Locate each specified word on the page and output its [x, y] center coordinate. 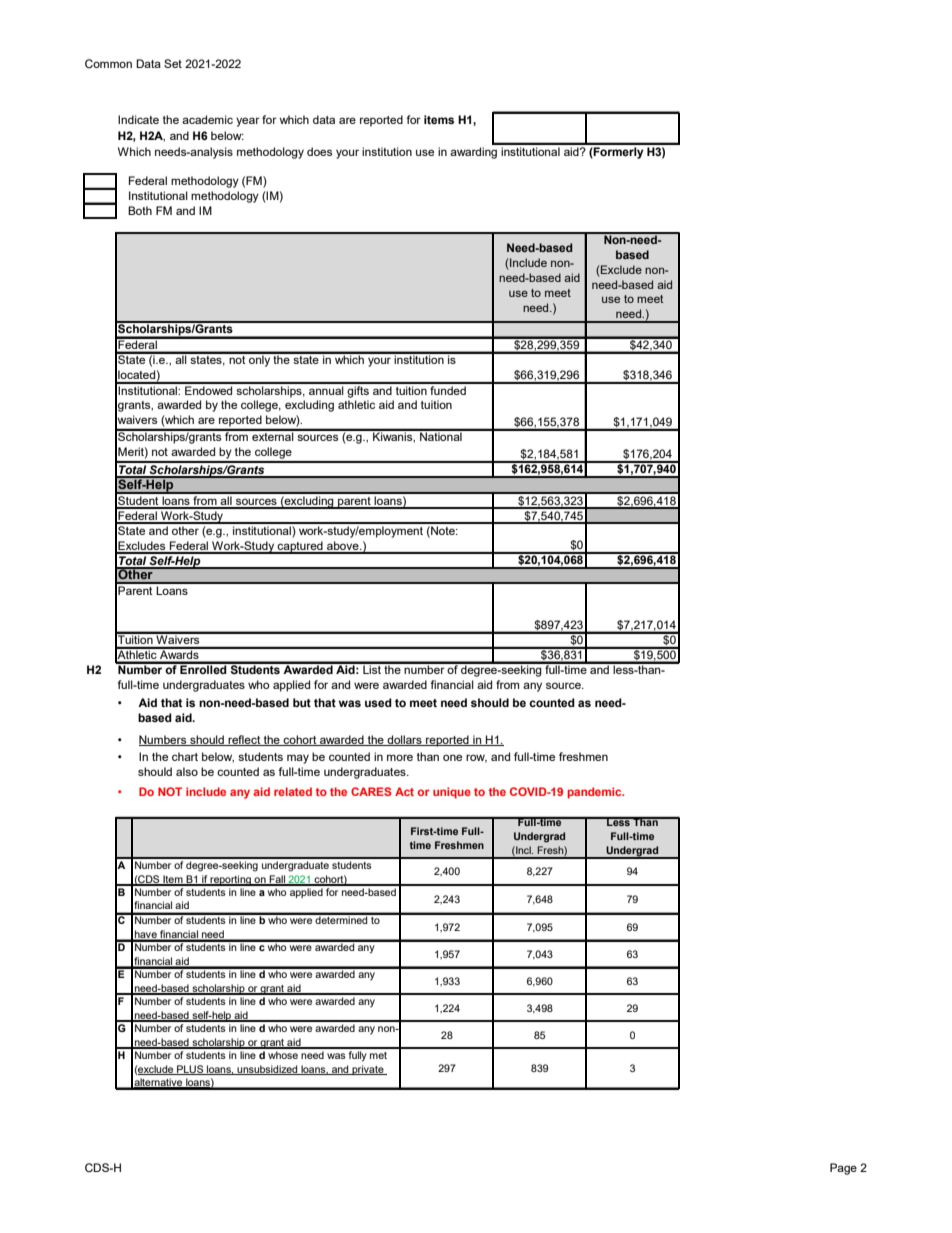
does [319, 151]
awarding [473, 153]
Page [843, 1169]
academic [207, 119]
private [368, 1070]
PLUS [190, 1070]
